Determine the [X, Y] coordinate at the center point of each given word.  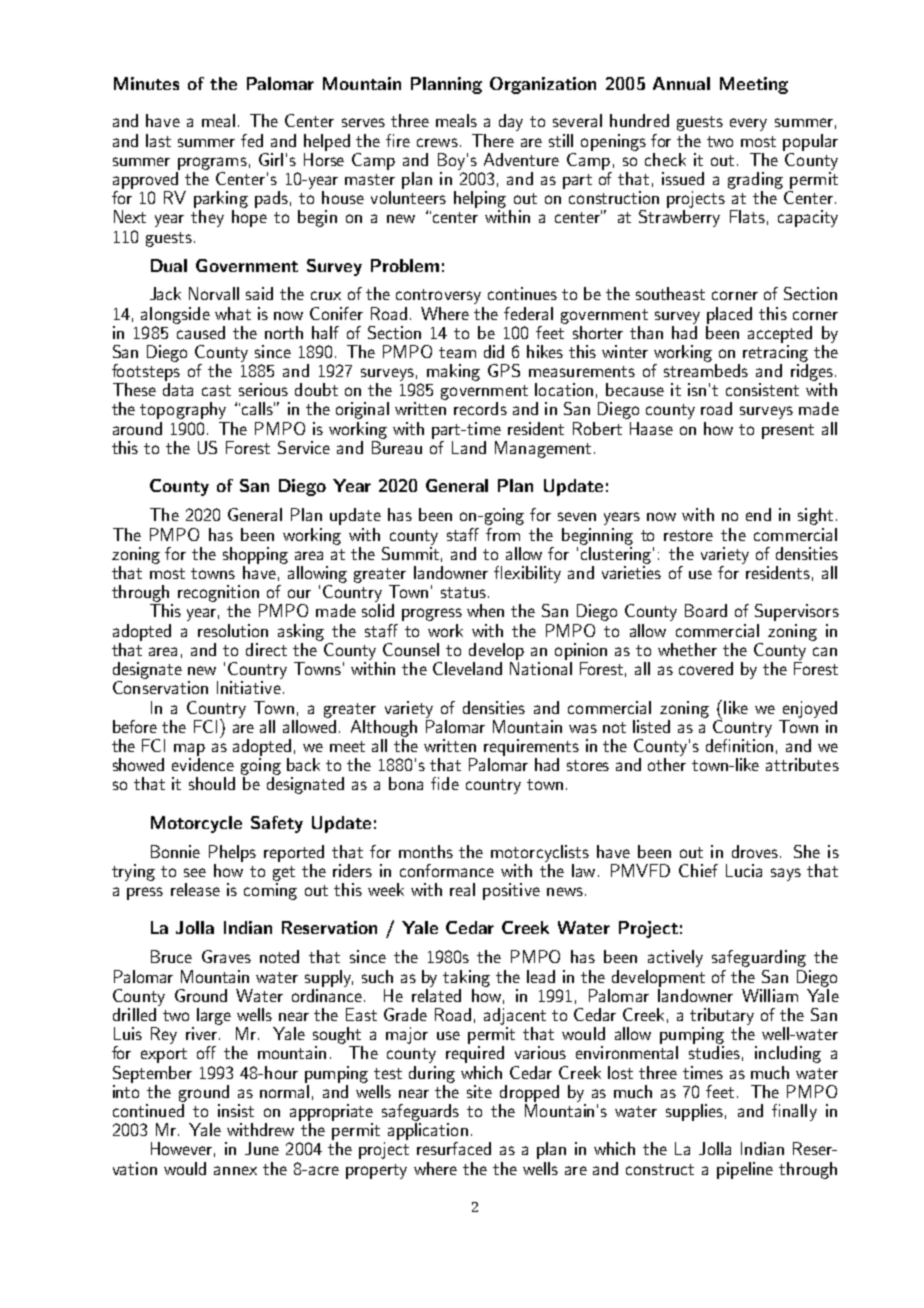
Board [706, 610]
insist [236, 1110]
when [485, 610]
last [158, 140]
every [748, 124]
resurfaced [454, 1148]
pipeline [745, 1170]
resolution [233, 630]
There [493, 140]
